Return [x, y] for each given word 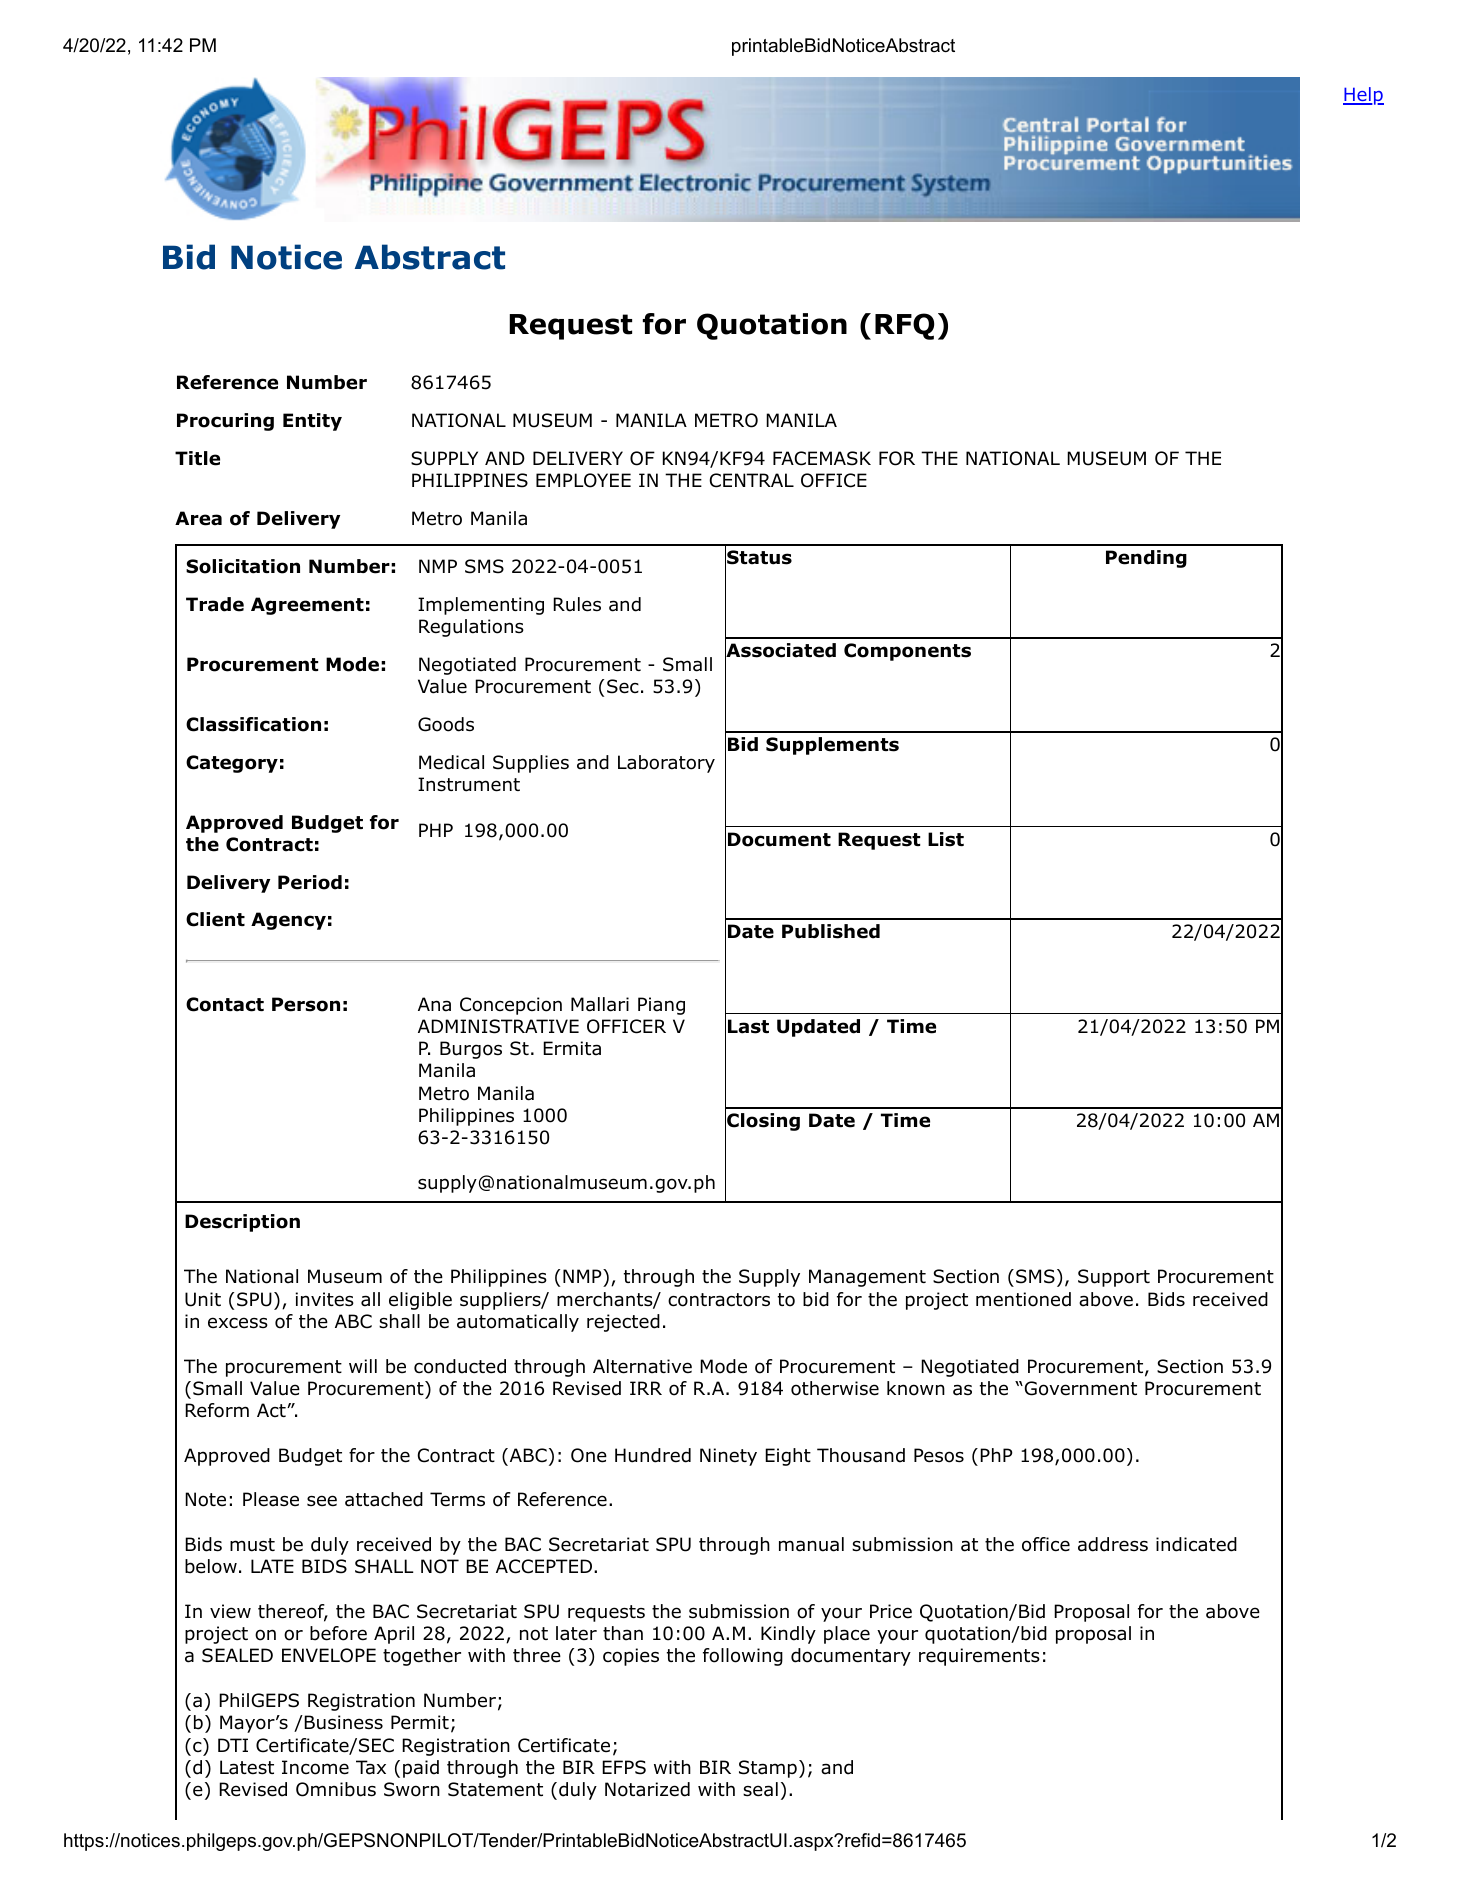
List [946, 839]
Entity [312, 422]
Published [831, 931]
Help [1363, 96]
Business [343, 1722]
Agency [288, 921]
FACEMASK [822, 458]
